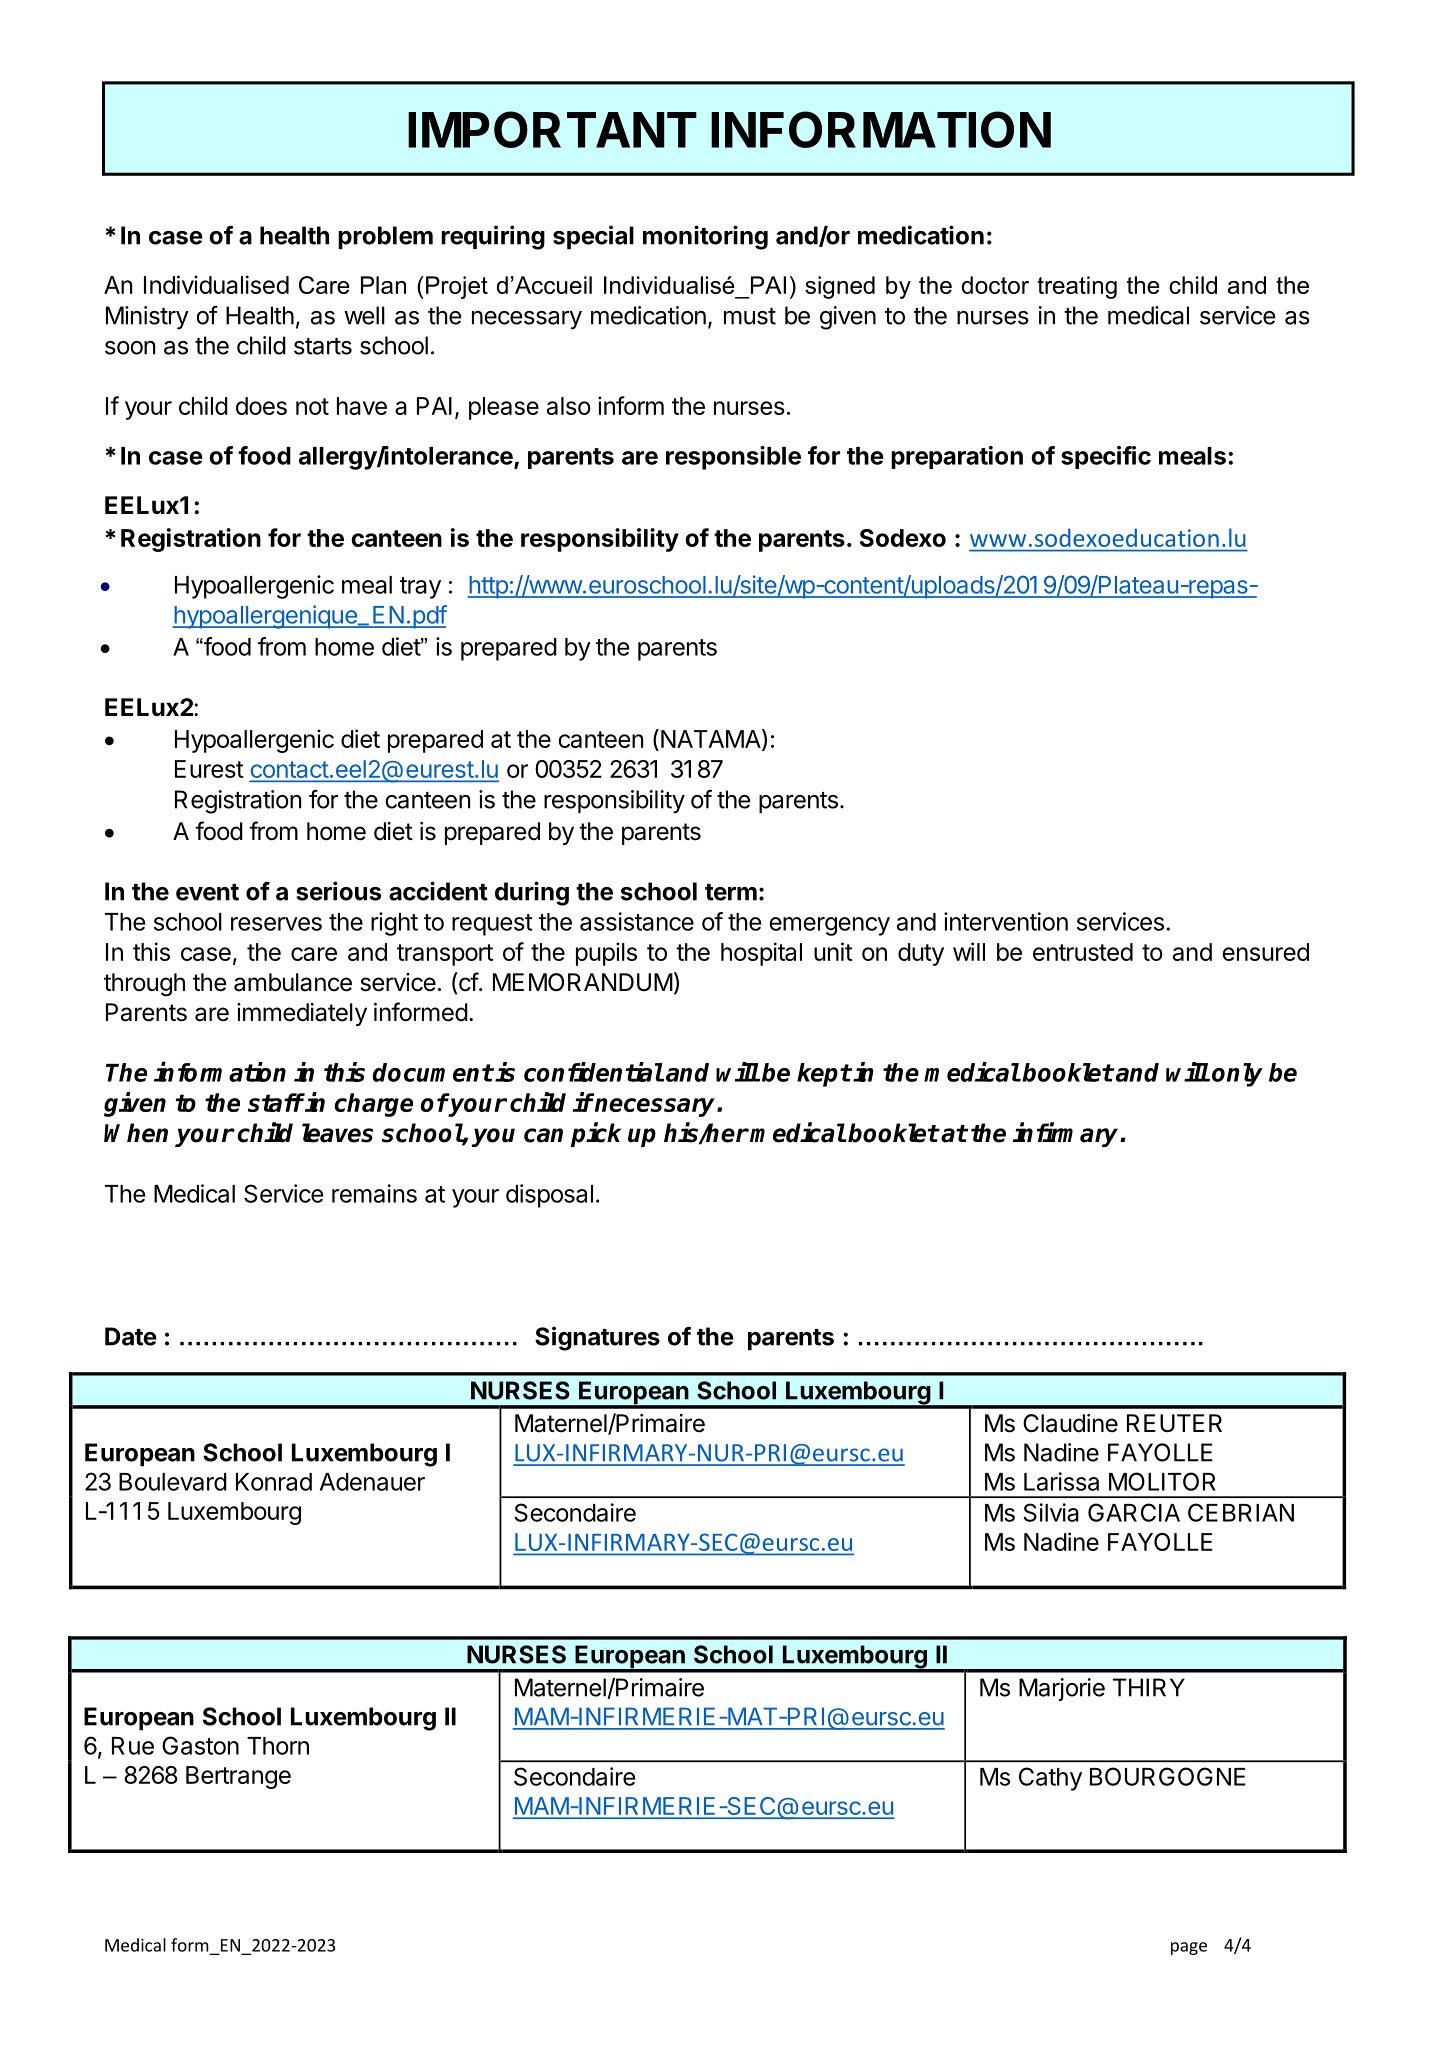 The width and height of the image is (1449, 2049). I want to click on Thorn, so click(278, 1746).
